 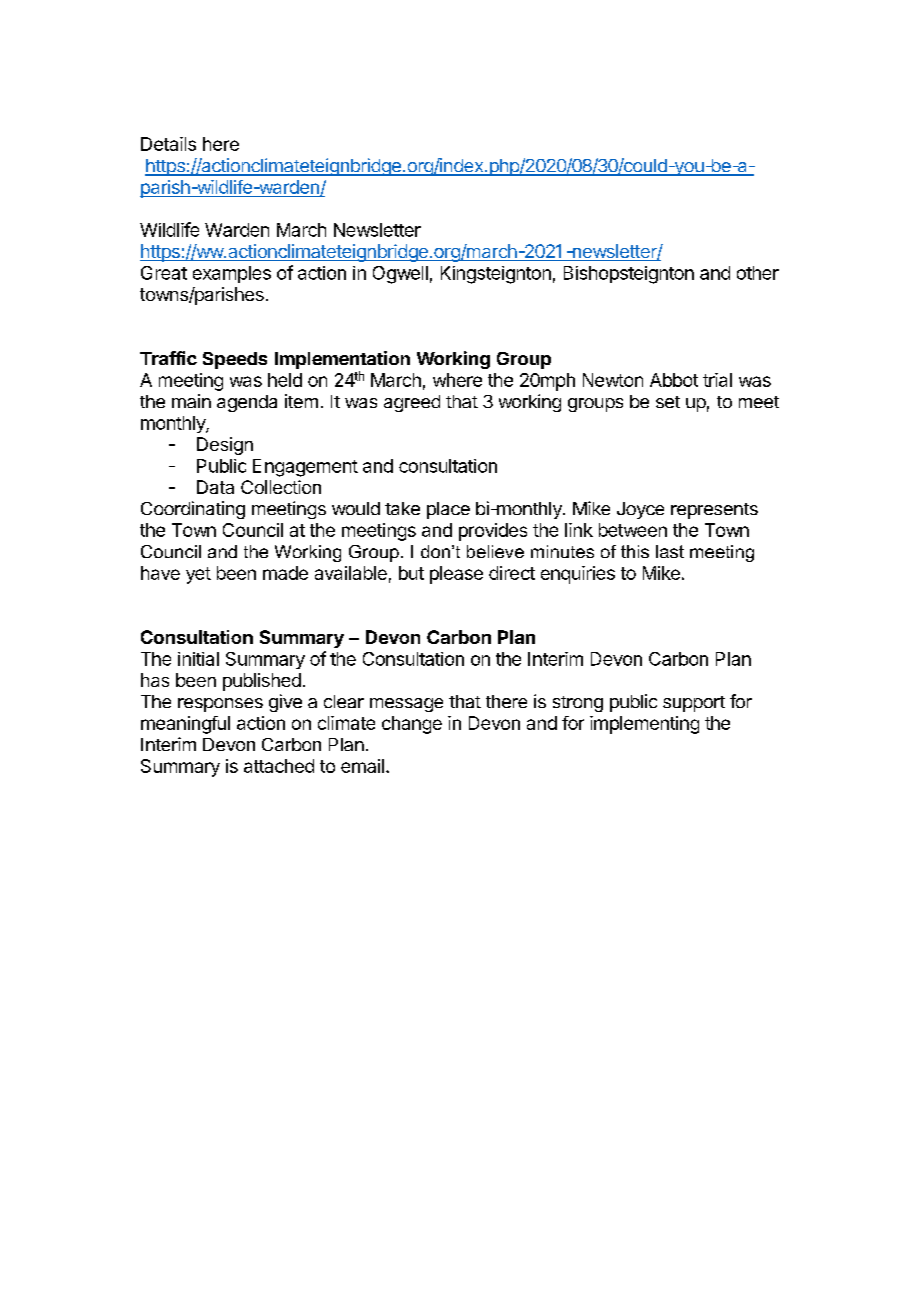 What do you see at coordinates (342, 361) in the screenshot?
I see `Implementation` at bounding box center [342, 361].
